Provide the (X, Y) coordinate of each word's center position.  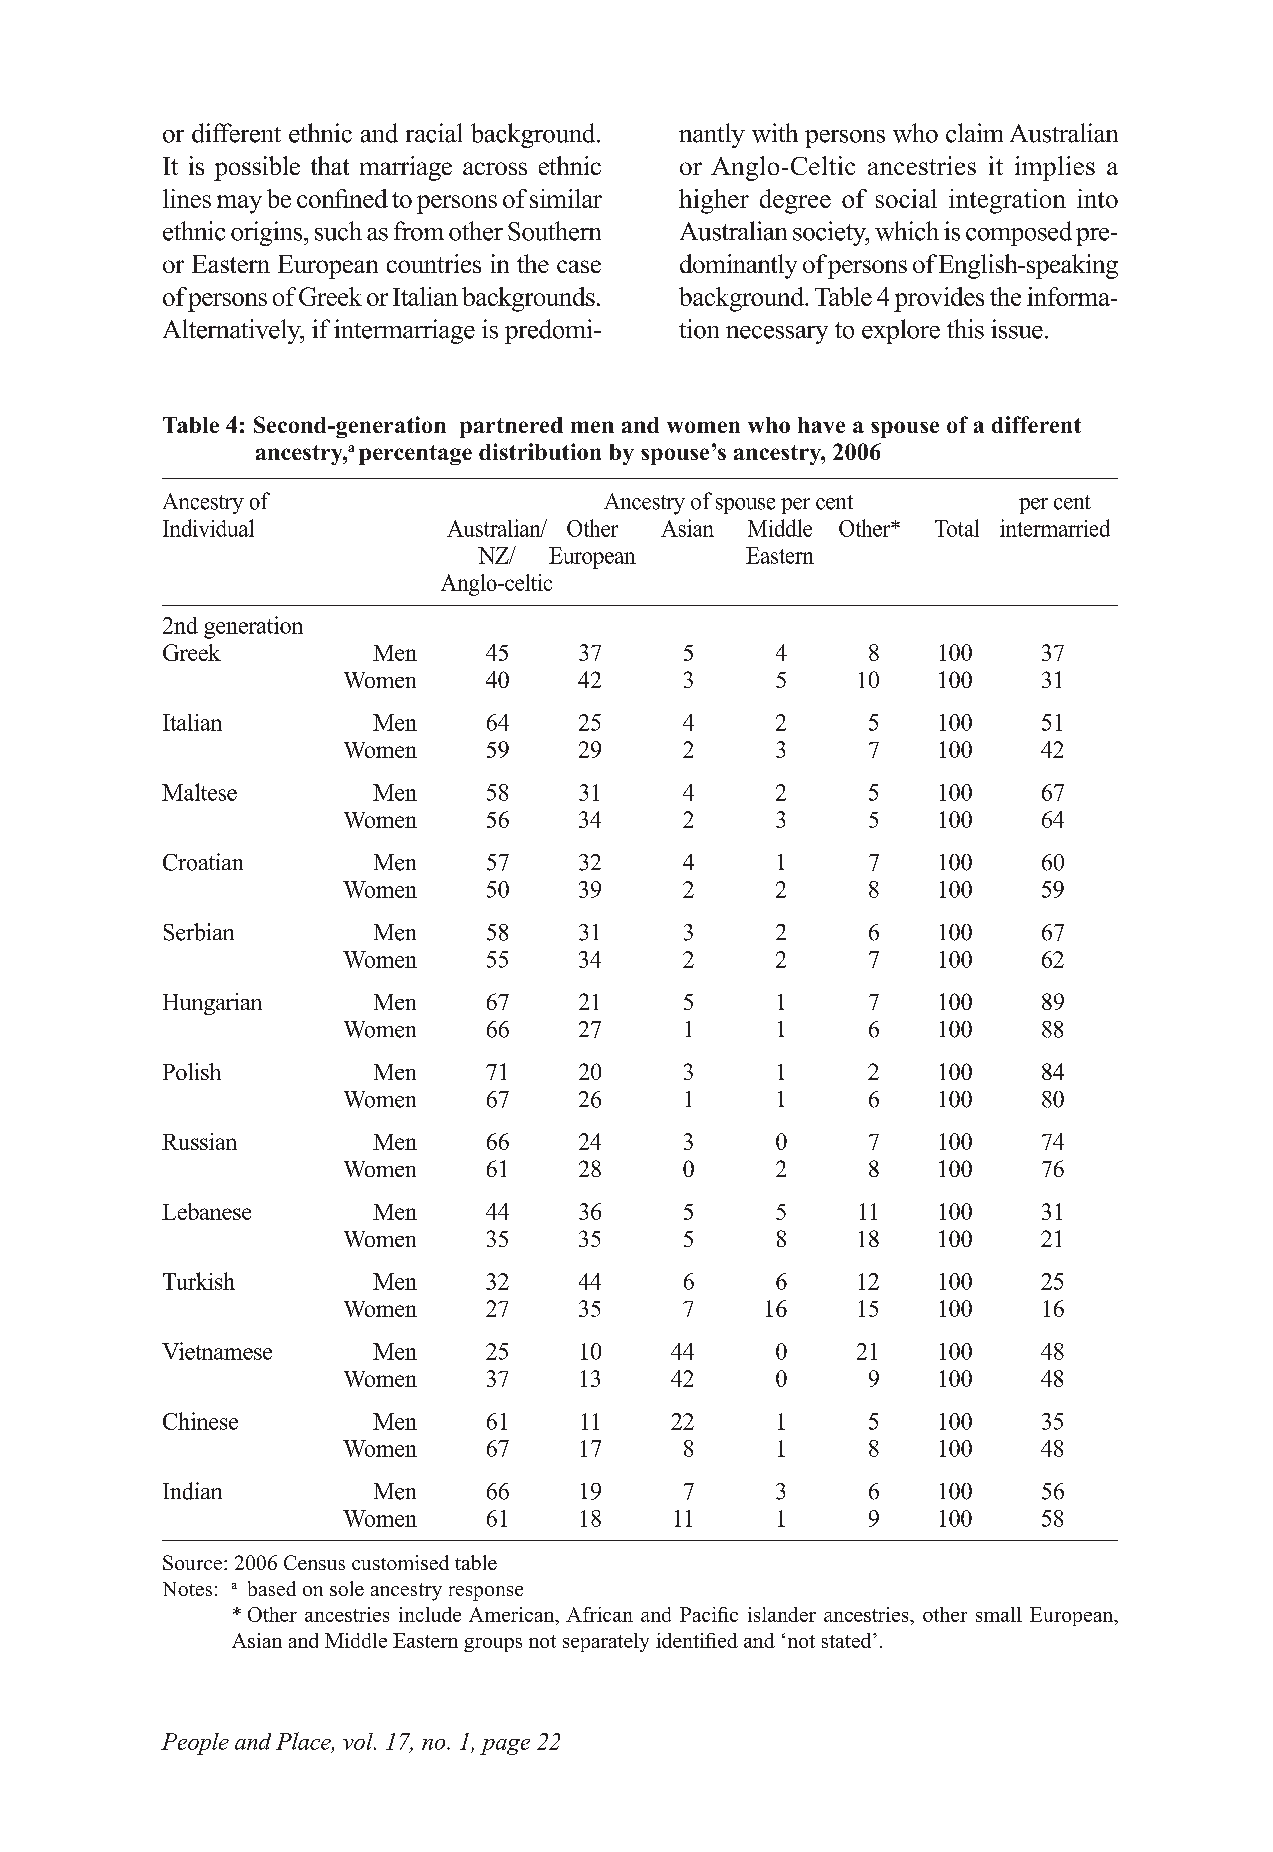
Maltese (199, 792)
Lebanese (206, 1211)
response (486, 1593)
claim (974, 133)
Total (957, 528)
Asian (687, 528)
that (330, 165)
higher (714, 201)
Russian (199, 1141)
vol (359, 1741)
